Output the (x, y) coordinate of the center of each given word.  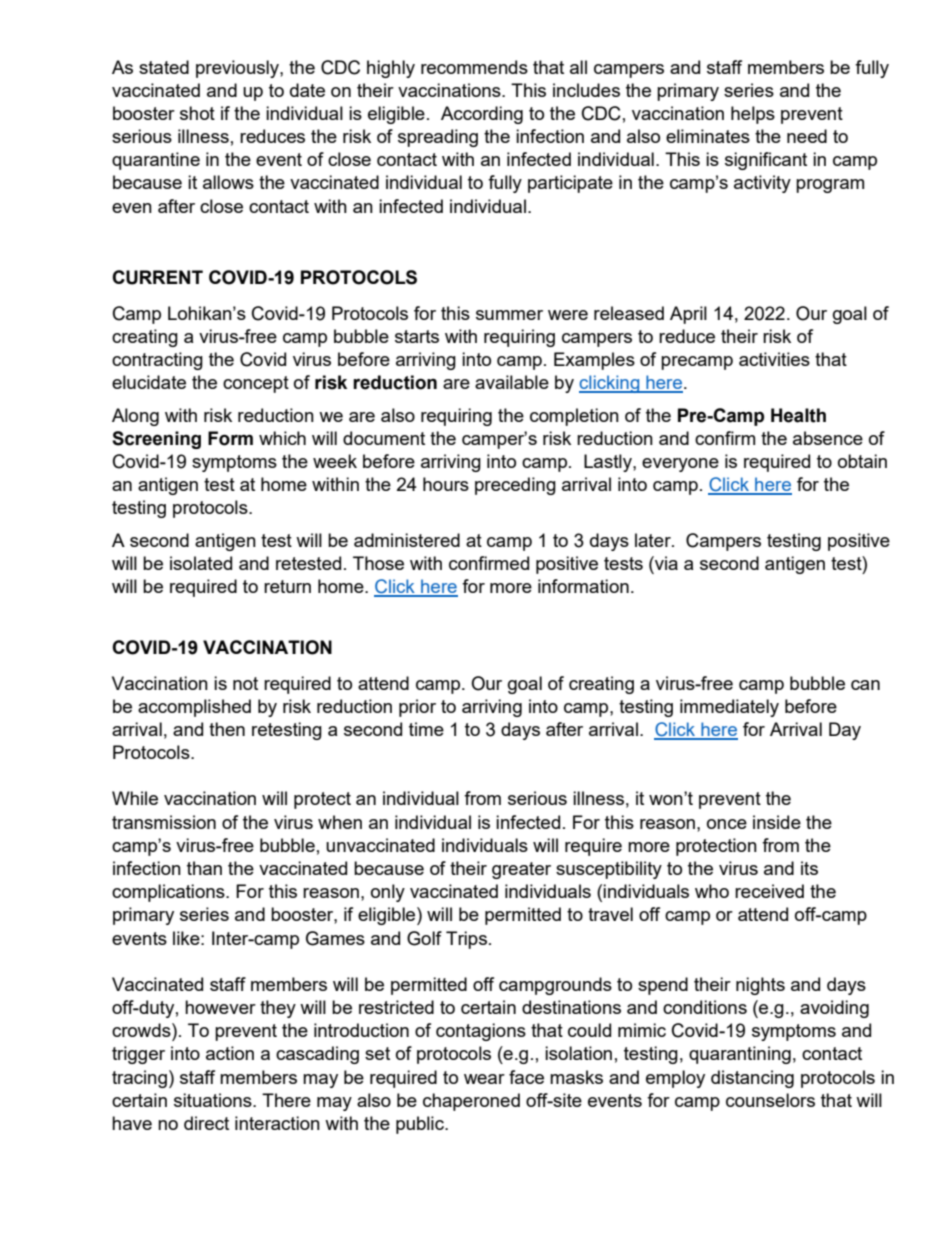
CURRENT (157, 277)
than (204, 868)
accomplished (194, 708)
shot (197, 113)
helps (753, 115)
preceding (515, 486)
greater (521, 870)
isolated (201, 563)
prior (417, 708)
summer (509, 315)
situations (214, 1100)
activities (774, 359)
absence (828, 438)
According (482, 115)
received (769, 891)
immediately (729, 708)
